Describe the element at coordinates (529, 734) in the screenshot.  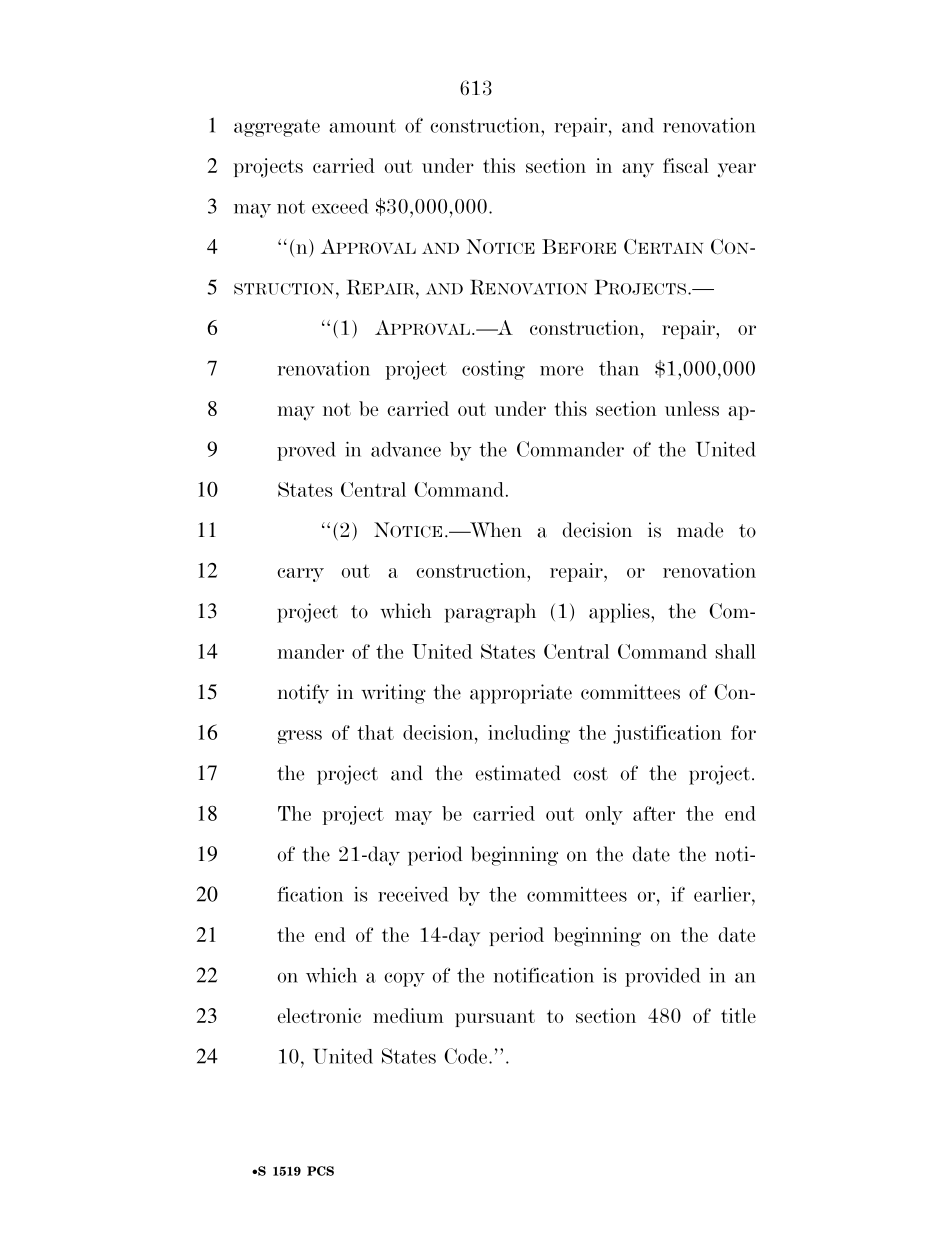
I see `including` at that location.
